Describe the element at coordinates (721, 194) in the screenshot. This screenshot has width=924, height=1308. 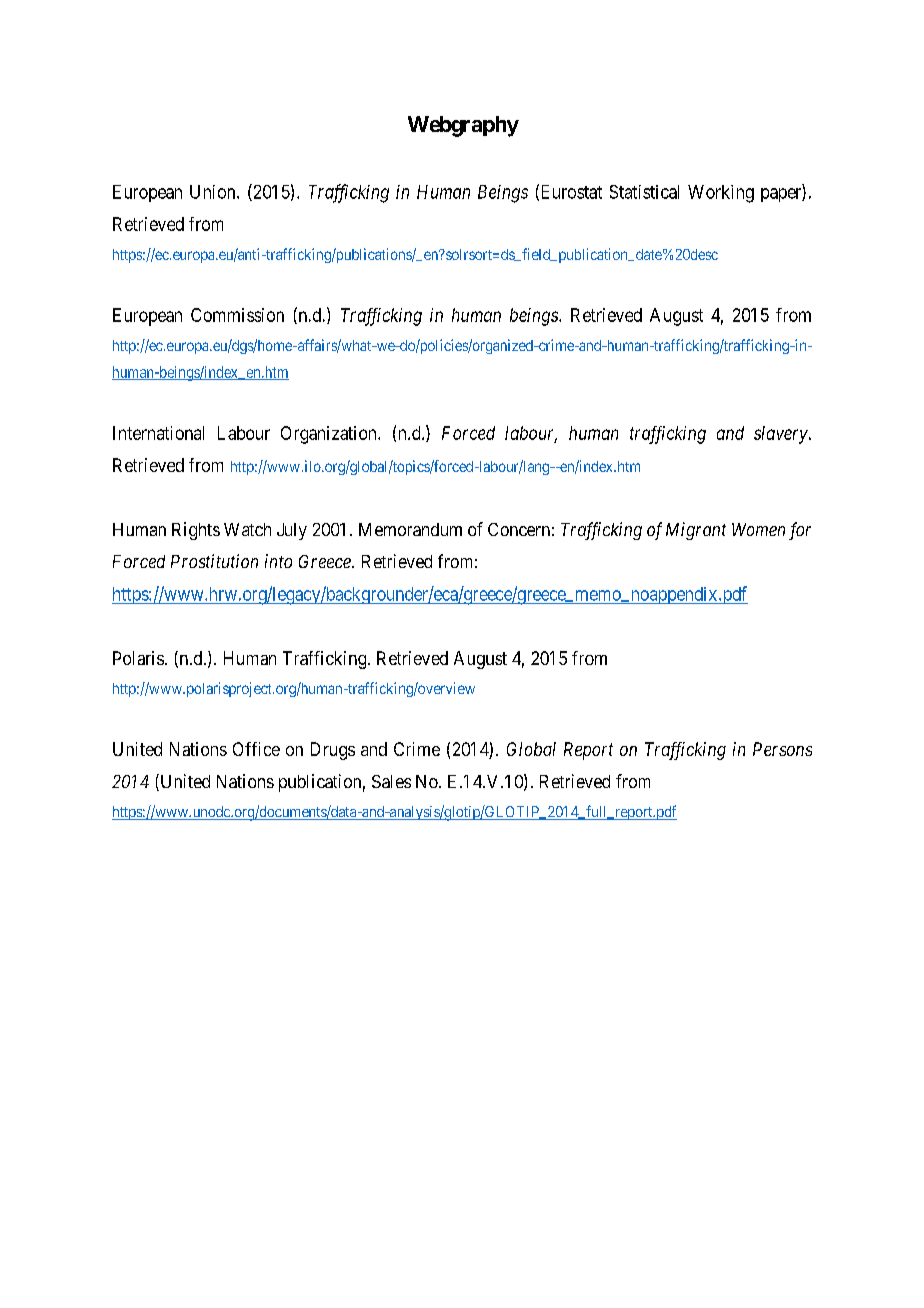
I see `Working` at that location.
